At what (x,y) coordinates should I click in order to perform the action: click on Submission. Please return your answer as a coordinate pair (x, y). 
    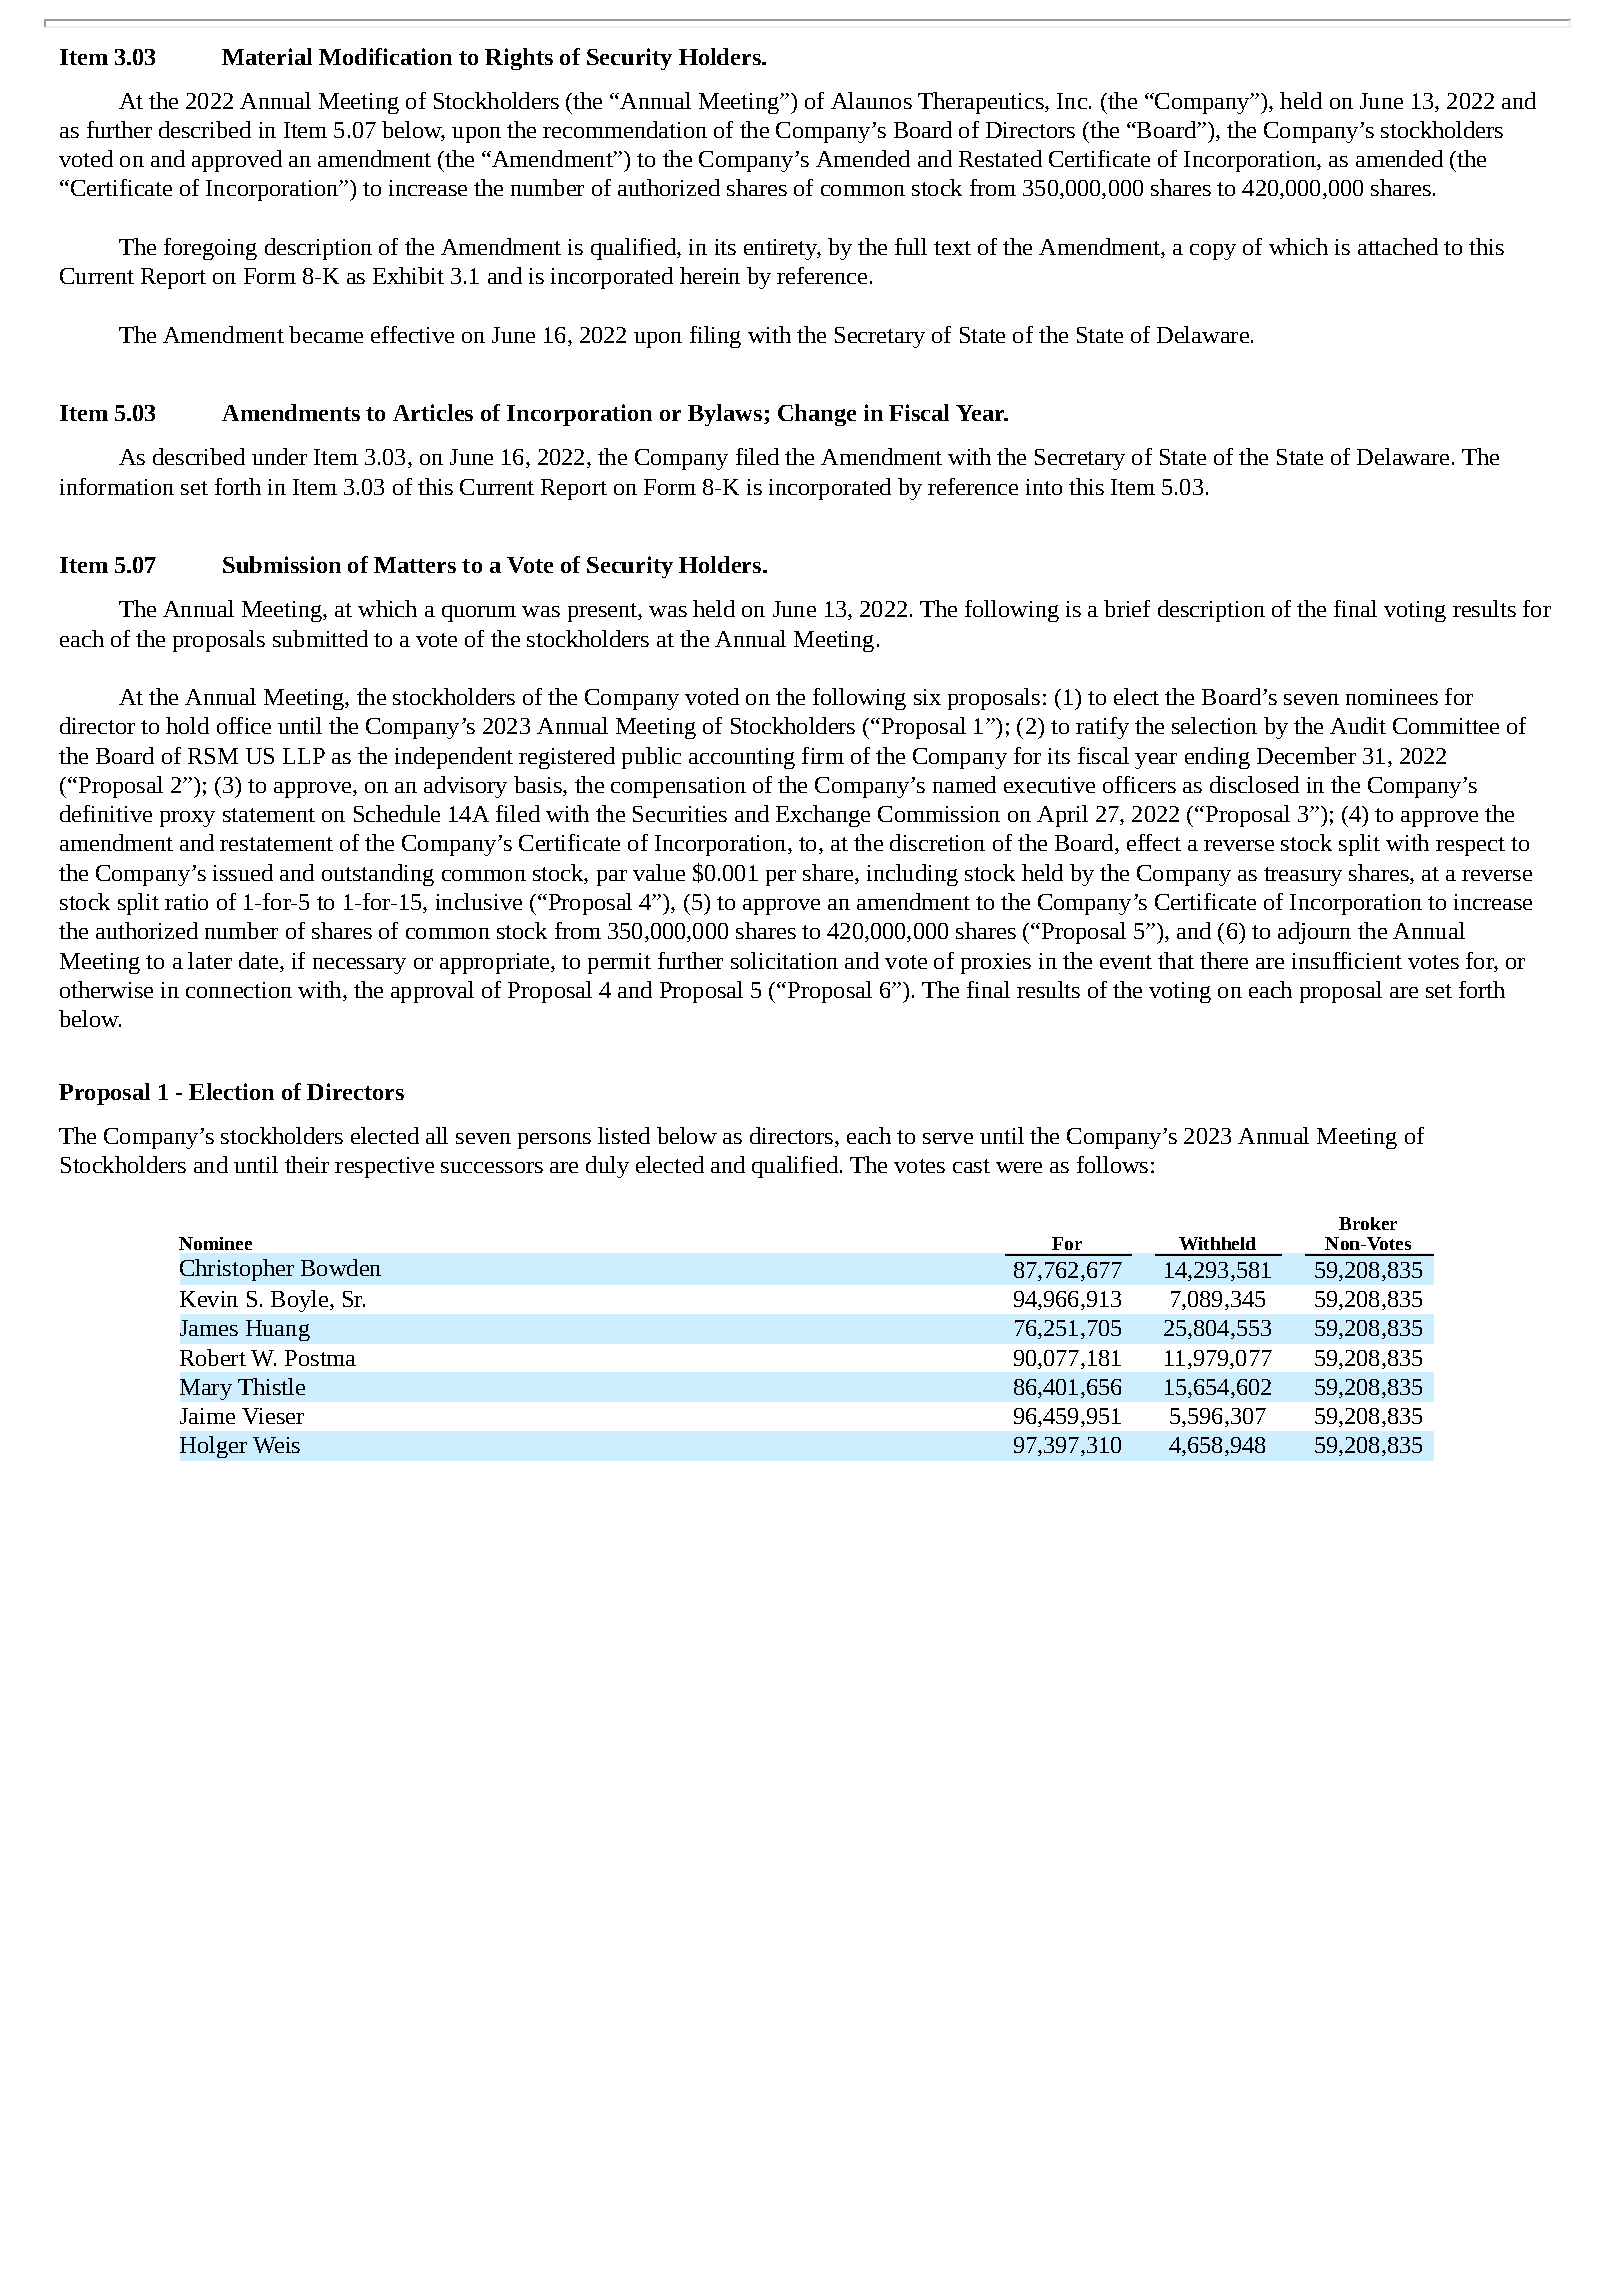
    Looking at the image, I should click on (282, 564).
